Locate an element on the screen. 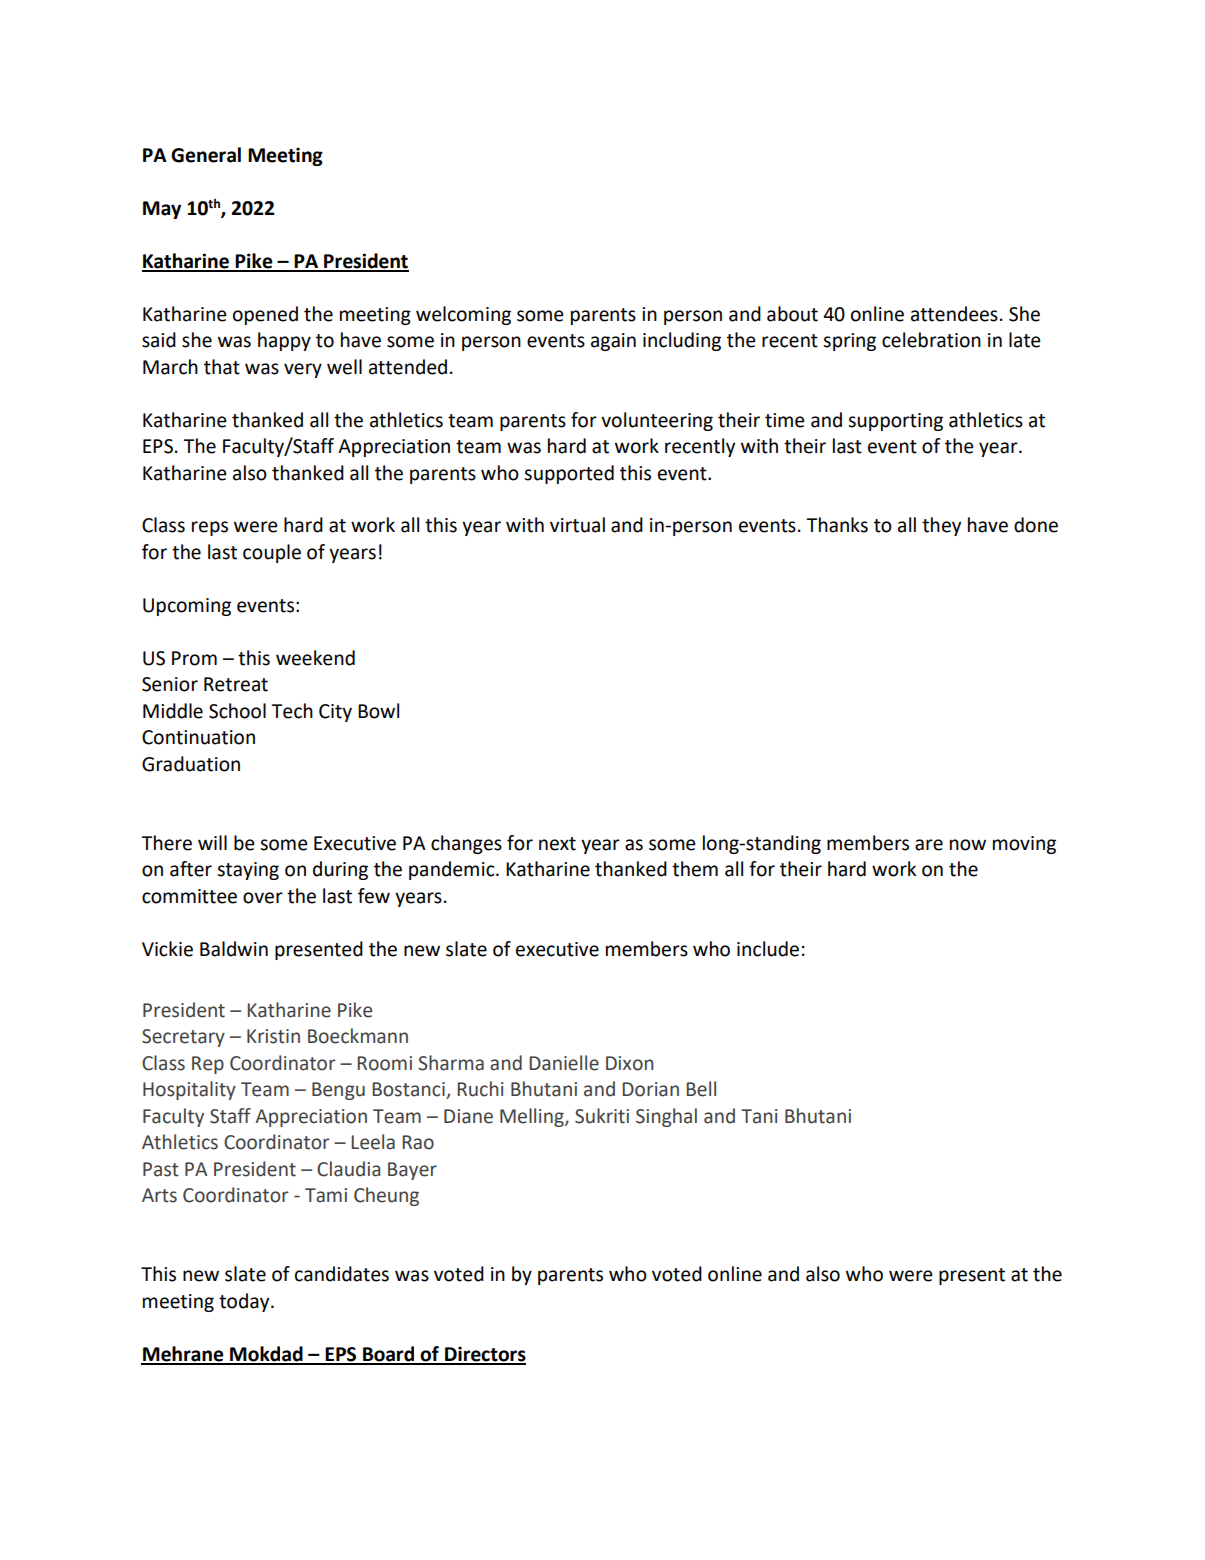  next is located at coordinates (557, 844).
